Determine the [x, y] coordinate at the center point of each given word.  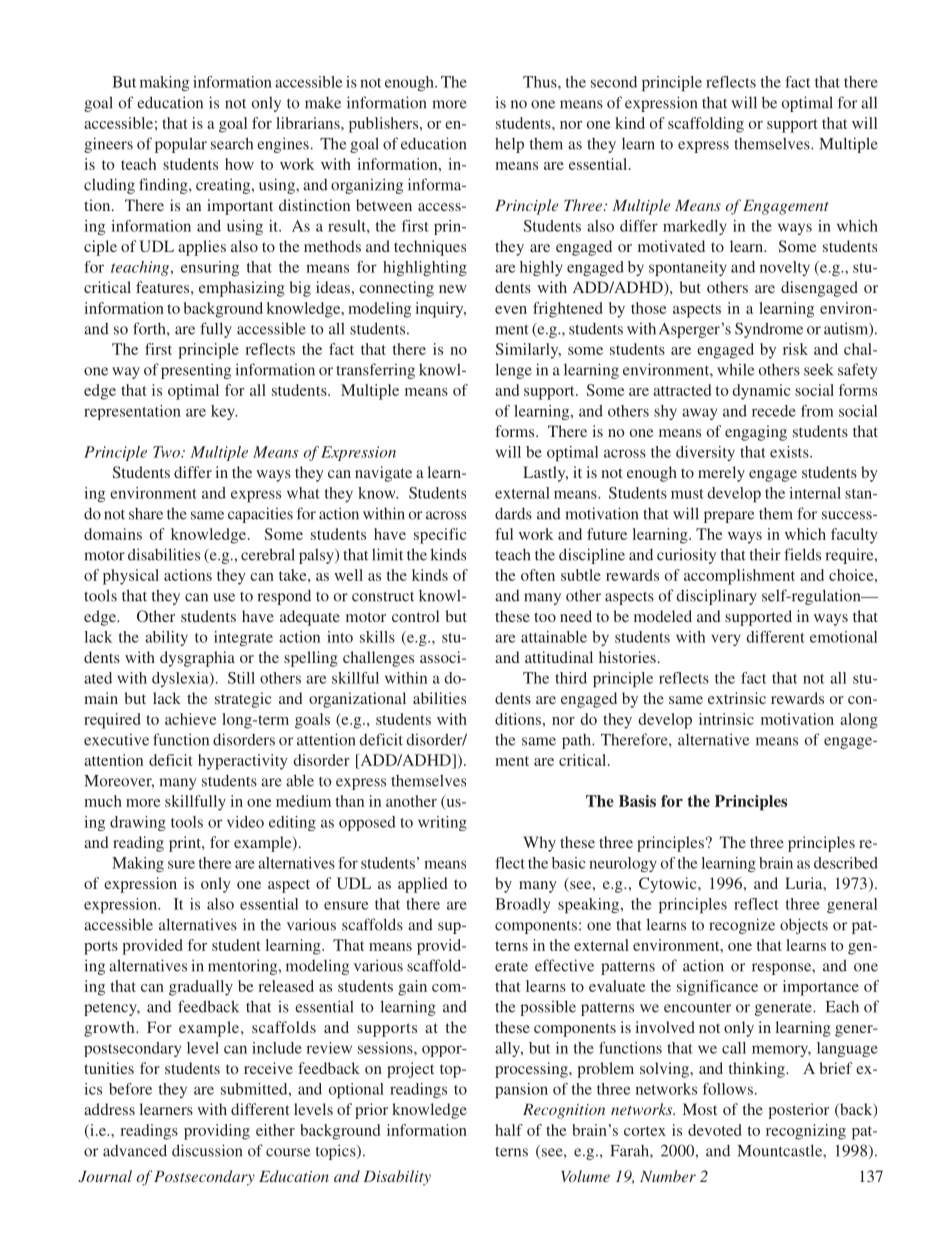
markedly [695, 227]
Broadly [522, 905]
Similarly [528, 351]
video [245, 822]
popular [181, 145]
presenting [196, 371]
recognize [742, 926]
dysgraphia [197, 659]
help [509, 145]
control [415, 616]
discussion [207, 1150]
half [509, 1130]
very [726, 640]
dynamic [761, 392]
